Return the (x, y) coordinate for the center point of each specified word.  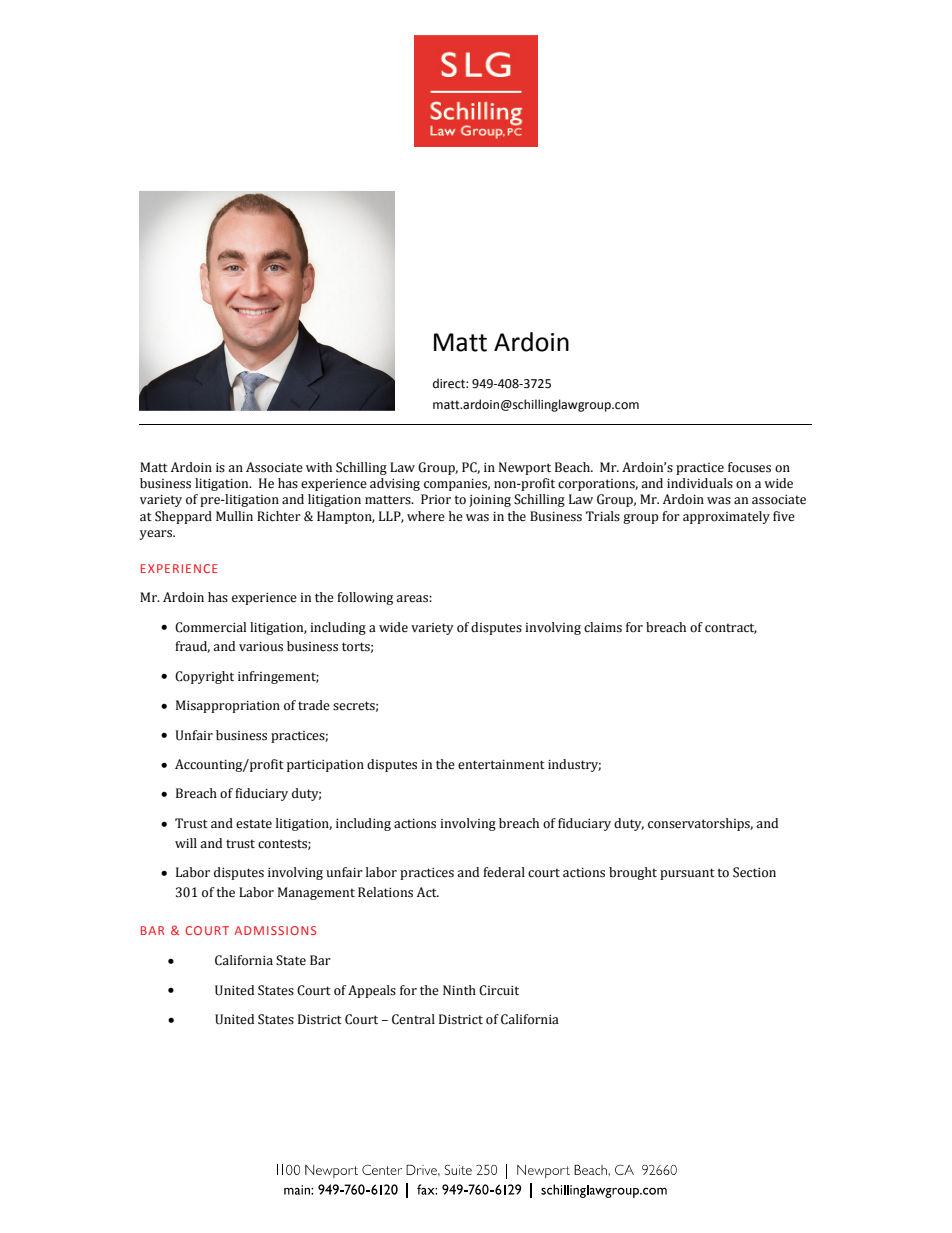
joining (490, 501)
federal (504, 872)
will (186, 843)
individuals (700, 483)
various (261, 647)
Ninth (459, 990)
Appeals (372, 991)
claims (603, 627)
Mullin (234, 516)
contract (731, 628)
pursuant (687, 874)
